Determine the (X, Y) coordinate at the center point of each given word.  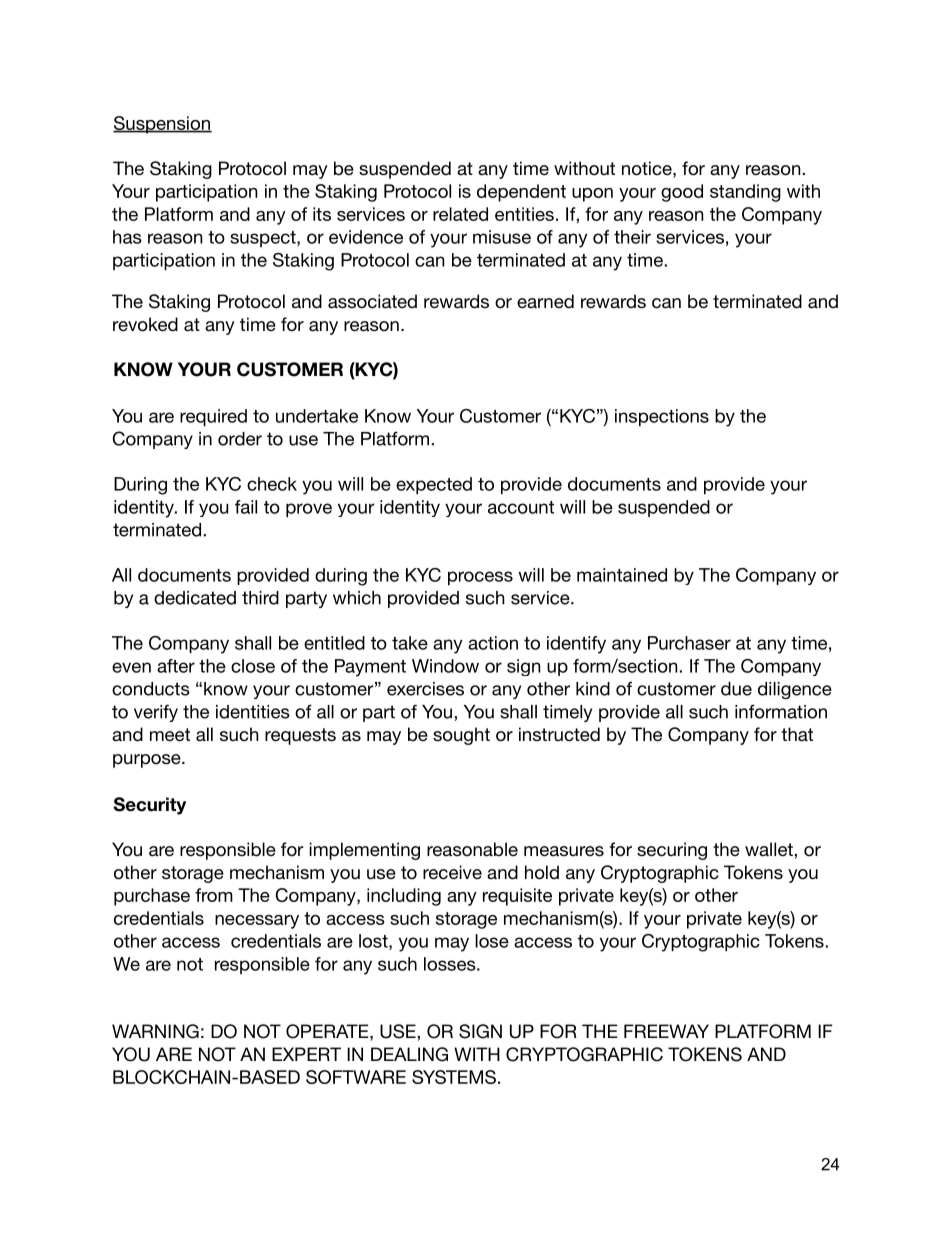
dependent (521, 193)
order (240, 439)
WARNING (155, 1031)
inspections (662, 418)
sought (461, 736)
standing (745, 193)
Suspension (162, 125)
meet (170, 735)
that (797, 734)
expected (434, 486)
